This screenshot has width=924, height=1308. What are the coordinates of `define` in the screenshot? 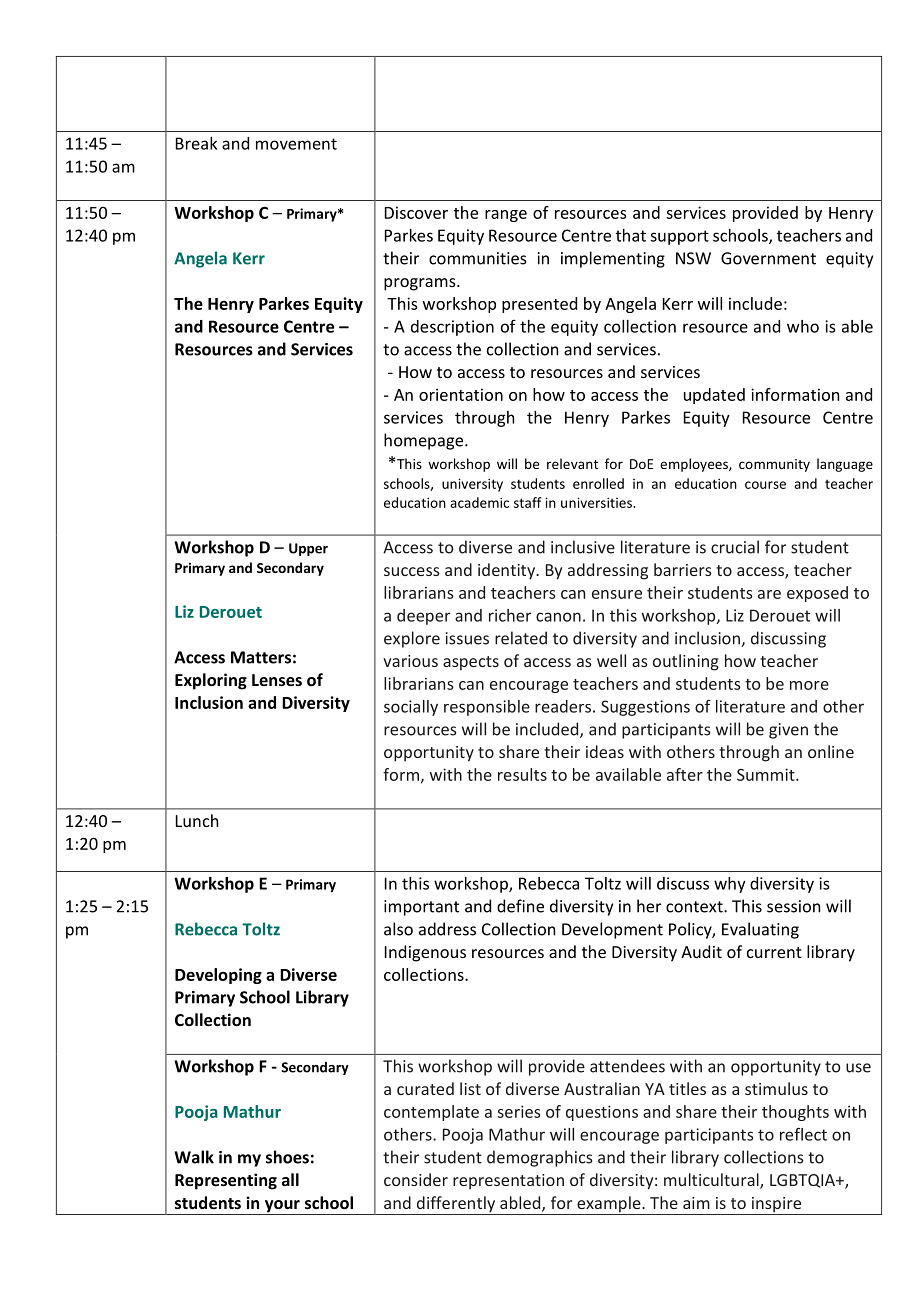 It's located at (520, 906).
